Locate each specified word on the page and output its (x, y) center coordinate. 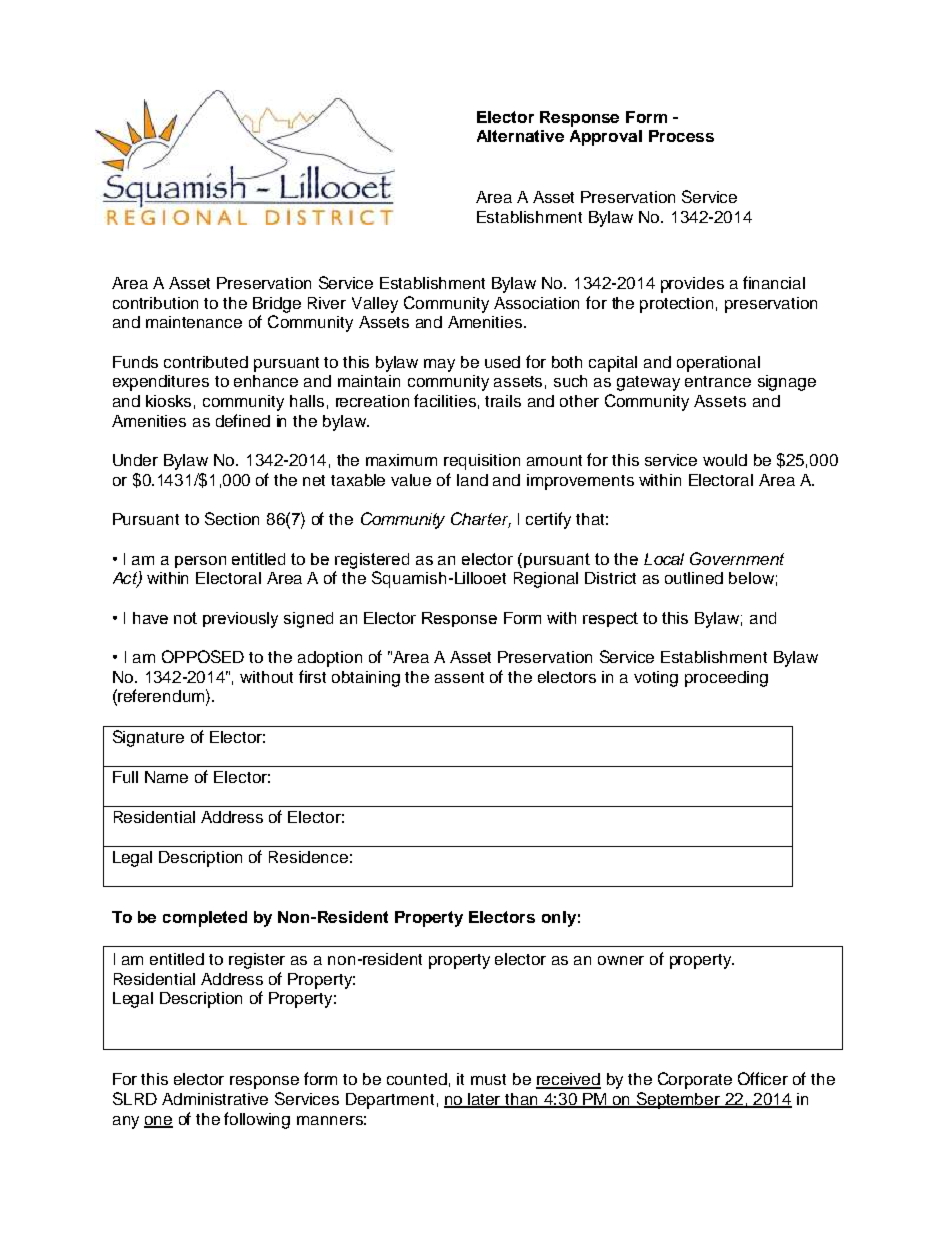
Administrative (215, 1099)
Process (681, 136)
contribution (155, 303)
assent (459, 677)
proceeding (726, 679)
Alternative (520, 136)
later (485, 1100)
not (185, 618)
